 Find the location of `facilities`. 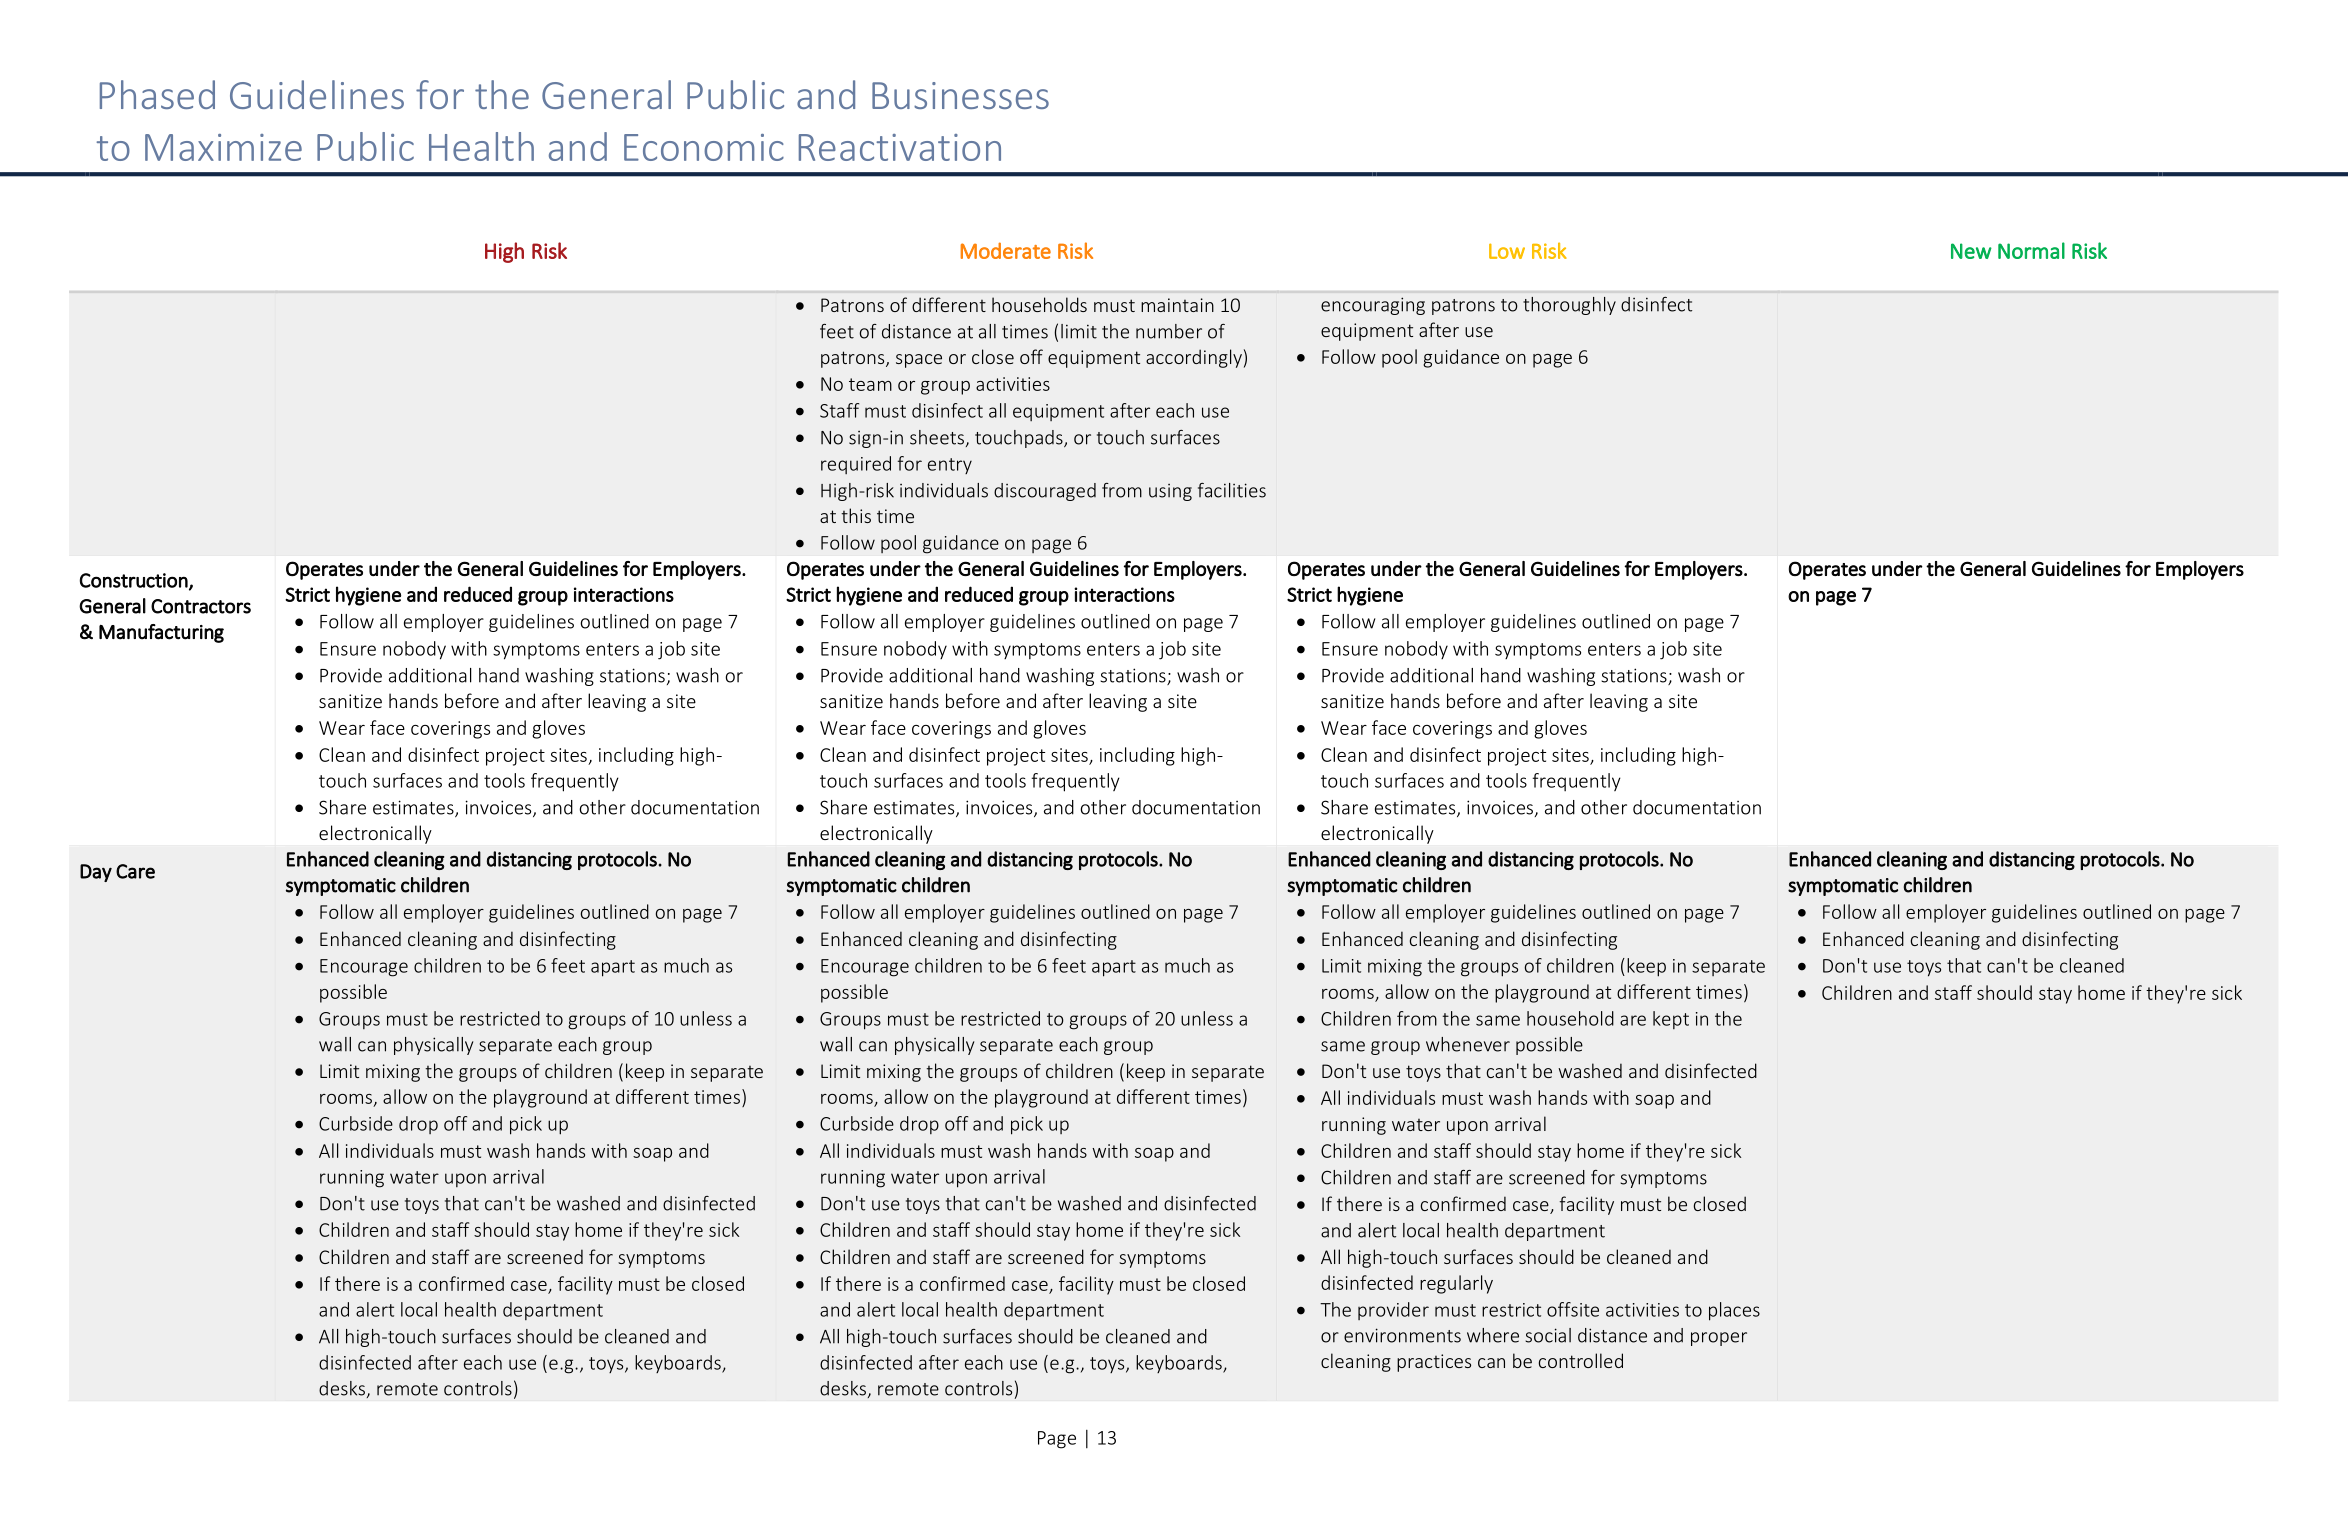

facilities is located at coordinates (1232, 490).
